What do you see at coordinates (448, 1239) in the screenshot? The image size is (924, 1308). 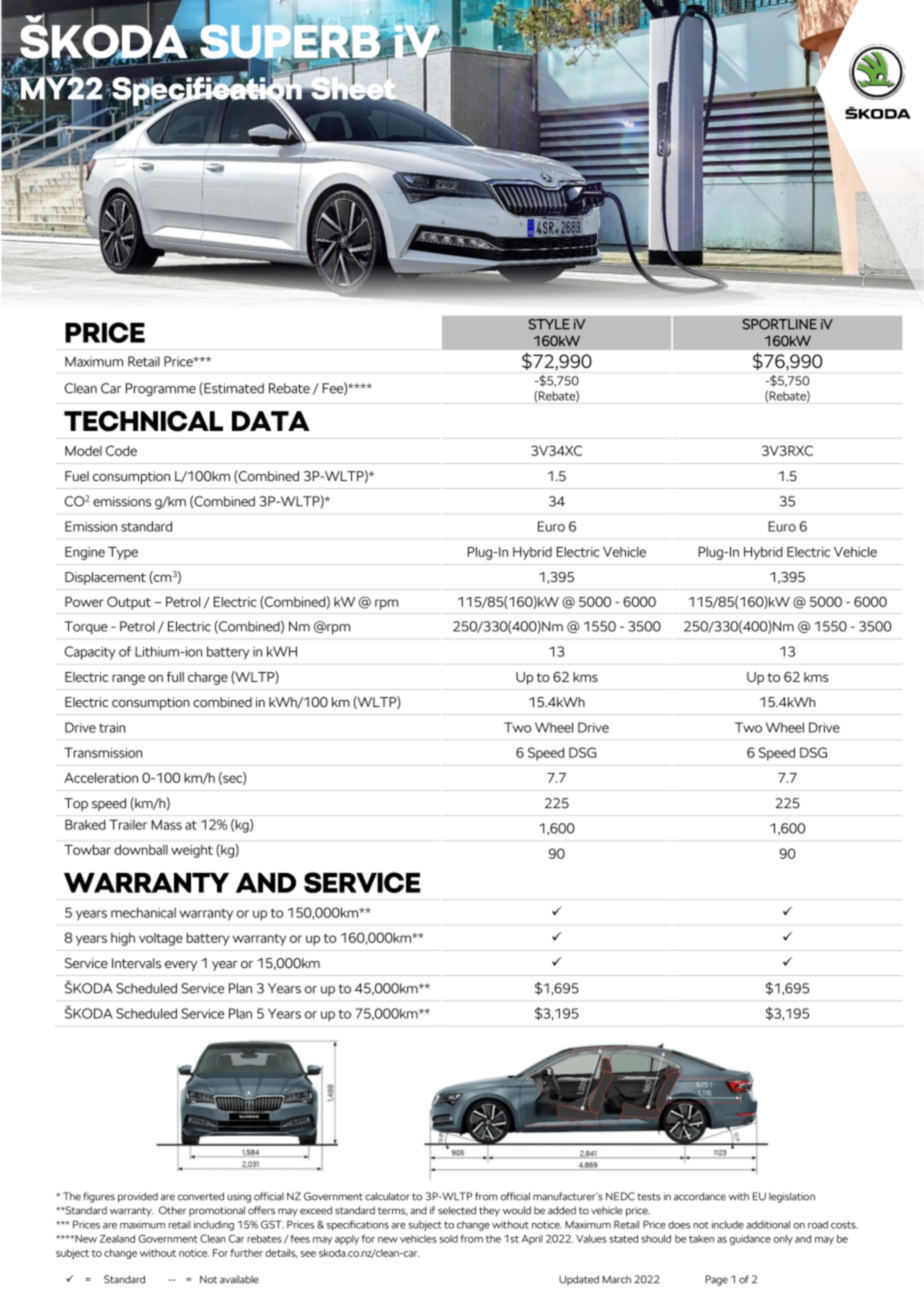 I see `sold` at bounding box center [448, 1239].
